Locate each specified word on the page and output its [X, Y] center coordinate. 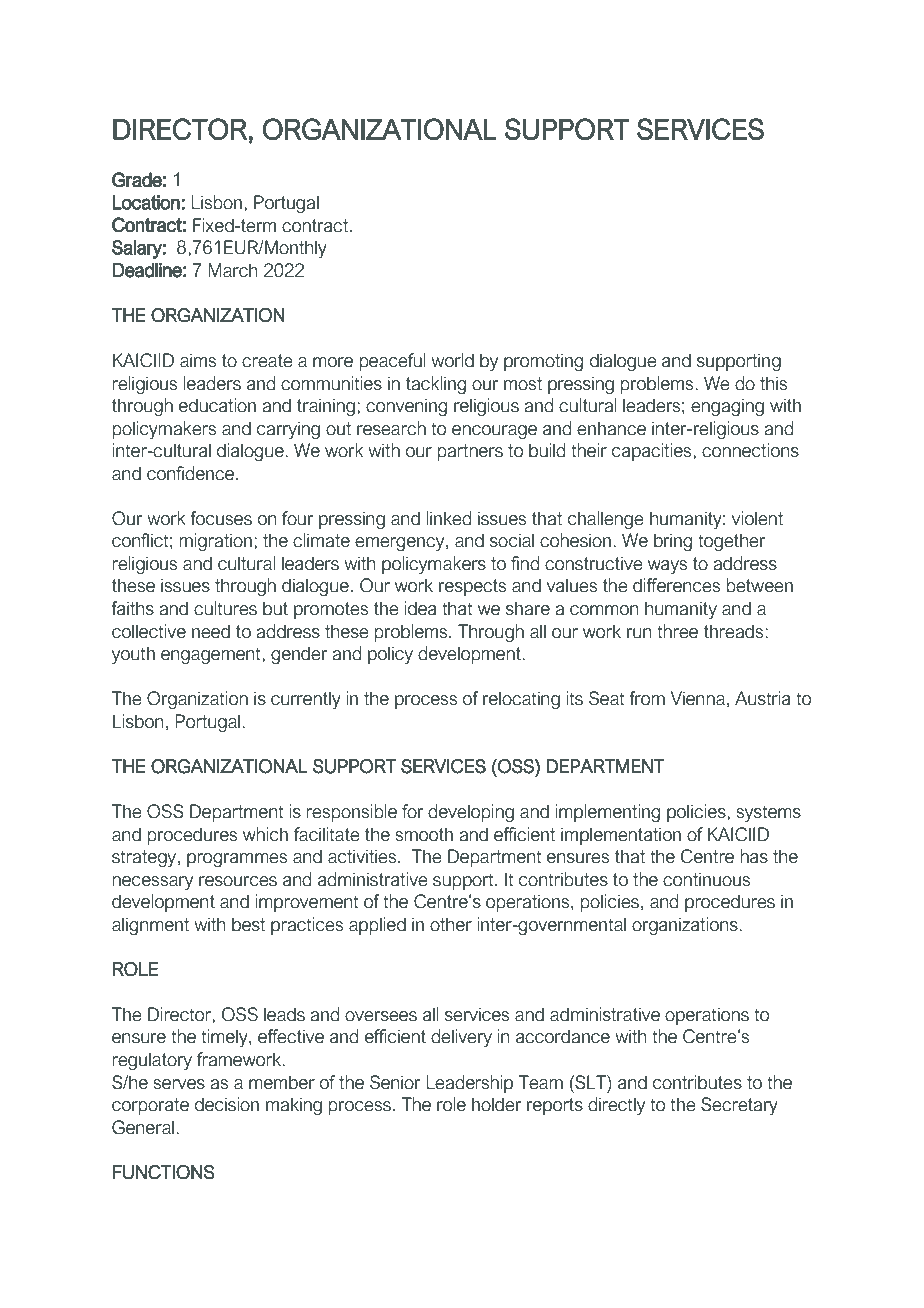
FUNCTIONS [163, 1172]
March [233, 270]
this [773, 383]
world [452, 360]
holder [496, 1104]
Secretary [739, 1106]
